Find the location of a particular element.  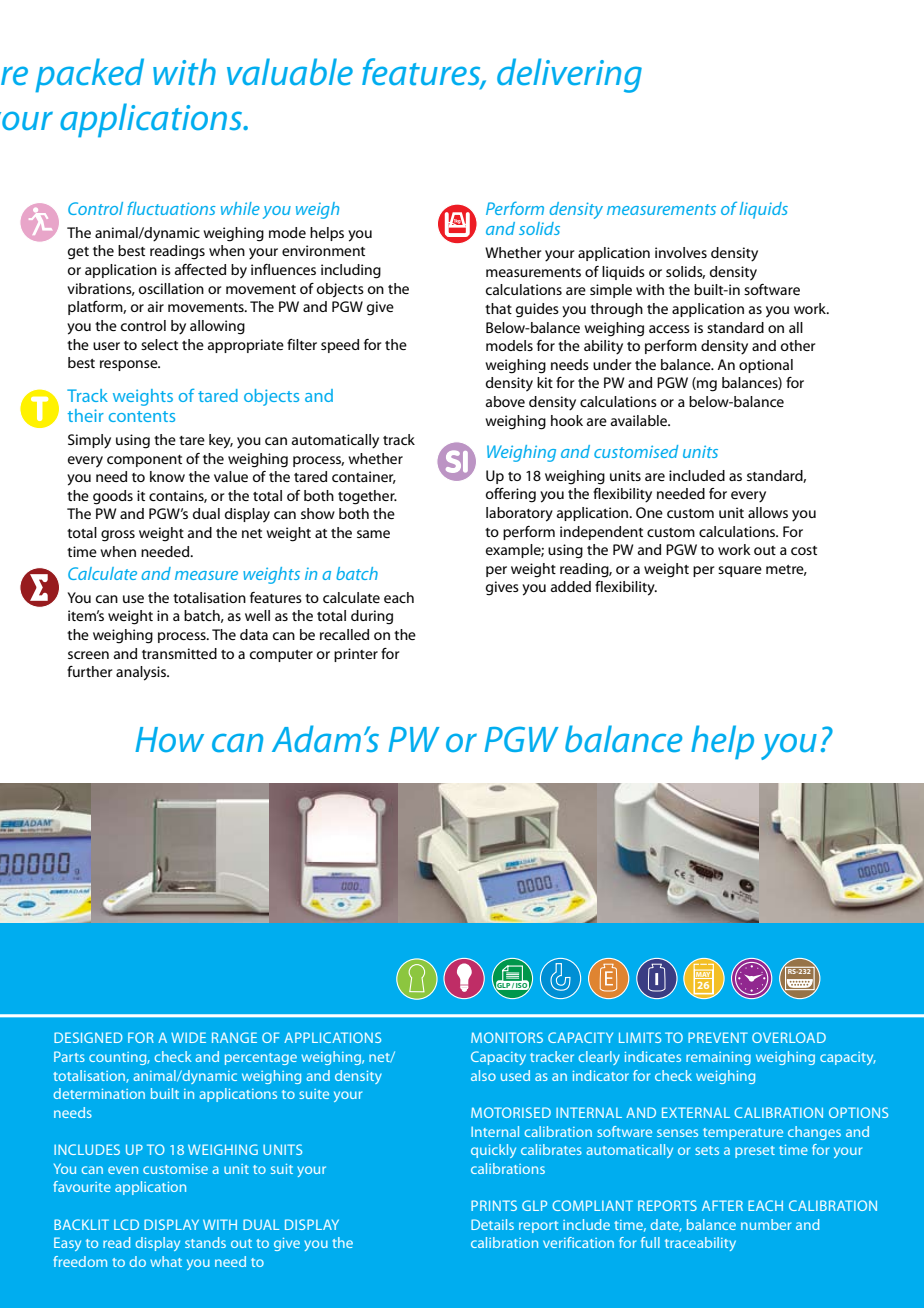

Monitors is located at coordinates (507, 1037).
